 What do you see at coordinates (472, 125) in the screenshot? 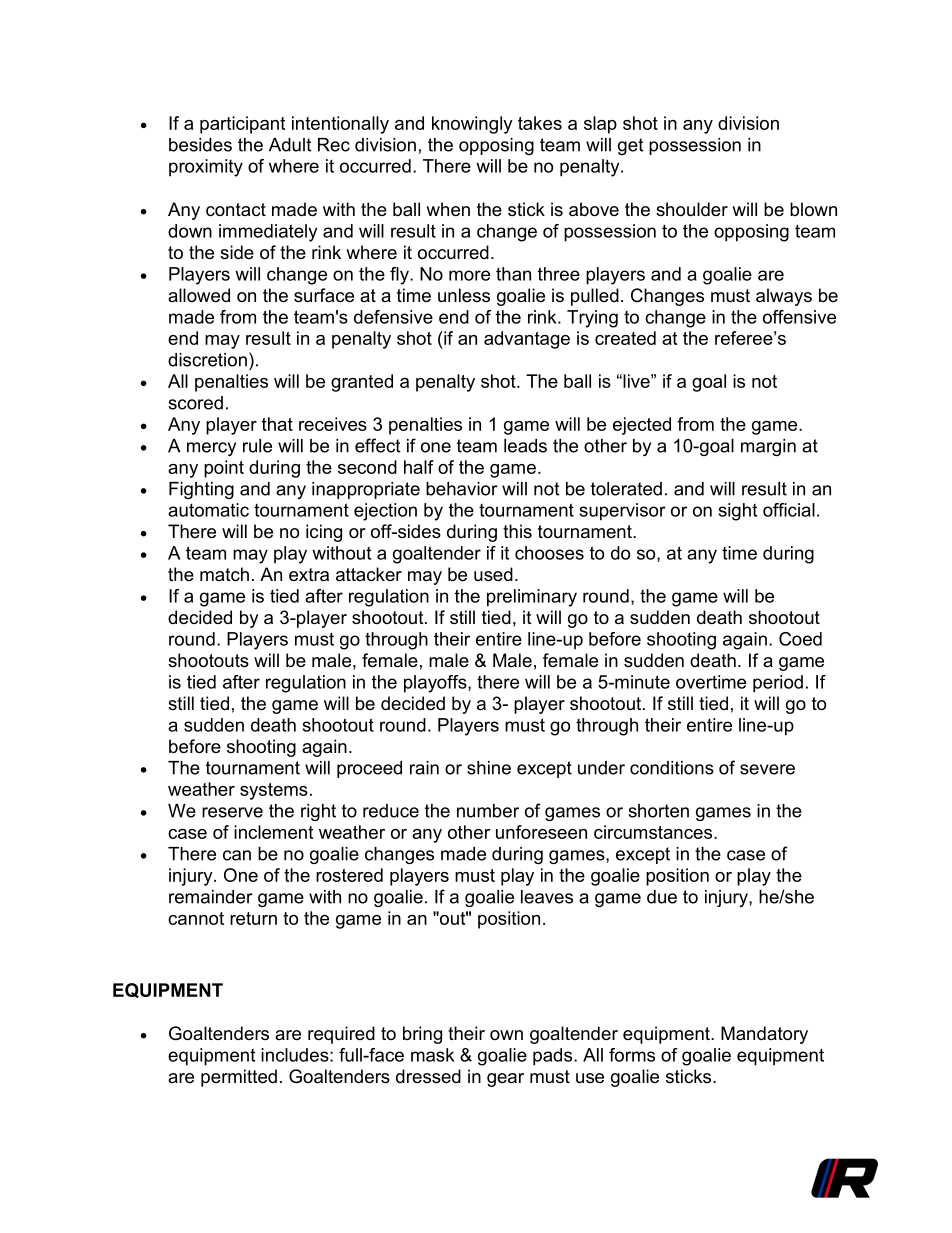
I see `knowingly` at bounding box center [472, 125].
